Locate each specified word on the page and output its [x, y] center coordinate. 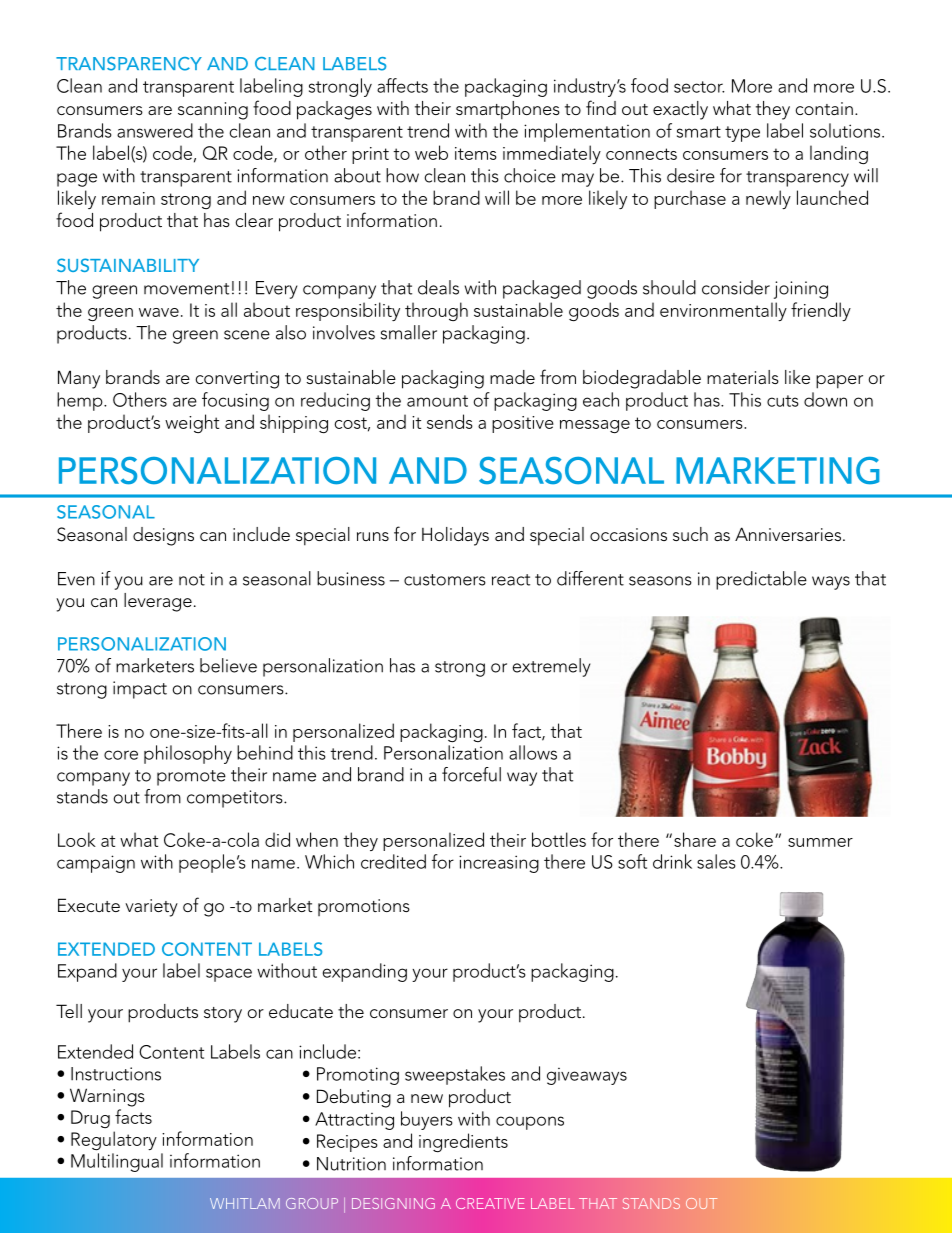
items [476, 153]
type [742, 134]
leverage [158, 602]
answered [155, 130]
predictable [761, 580]
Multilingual [117, 1162]
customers [445, 580]
